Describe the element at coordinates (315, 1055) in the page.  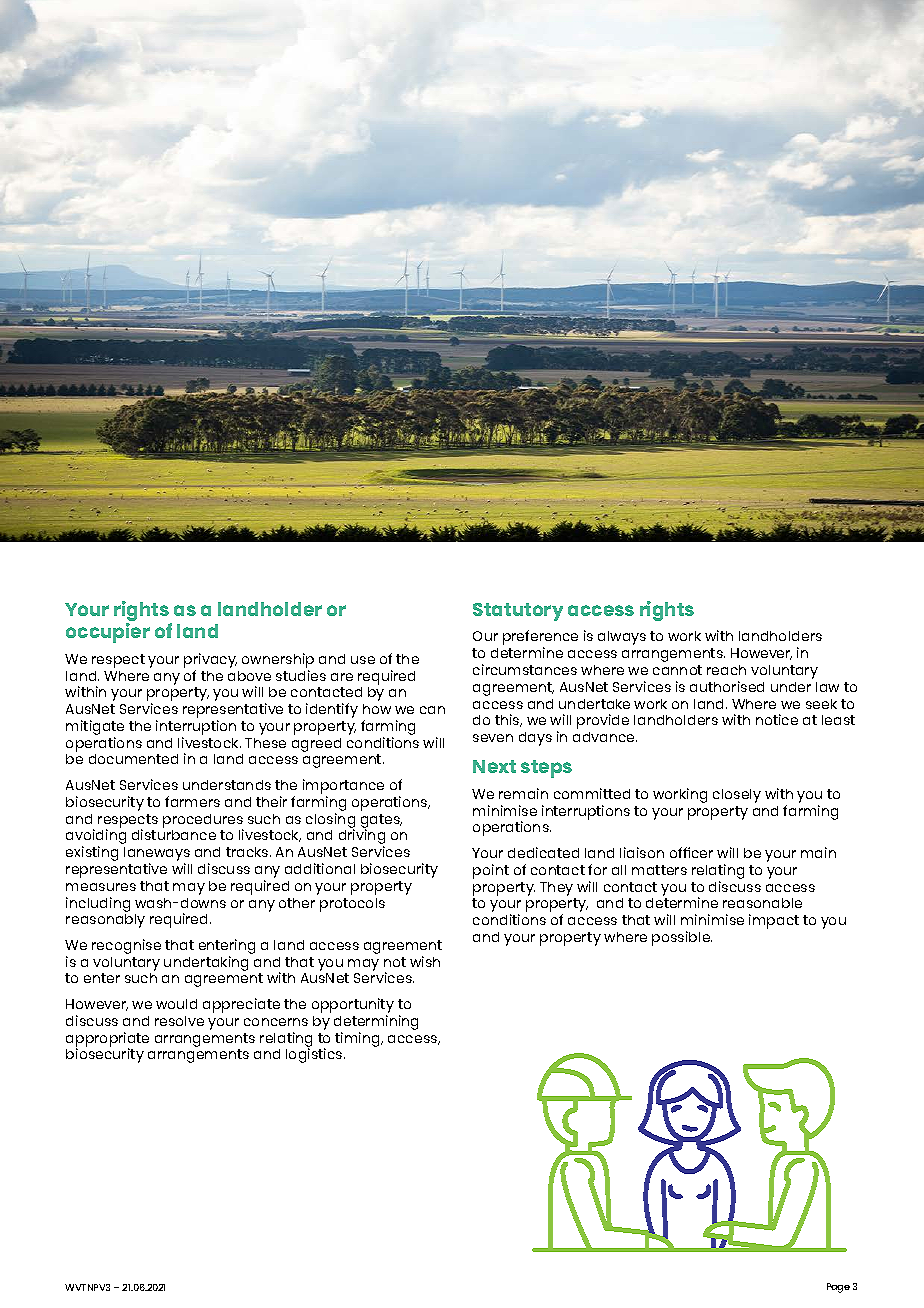
I see `logistics` at that location.
